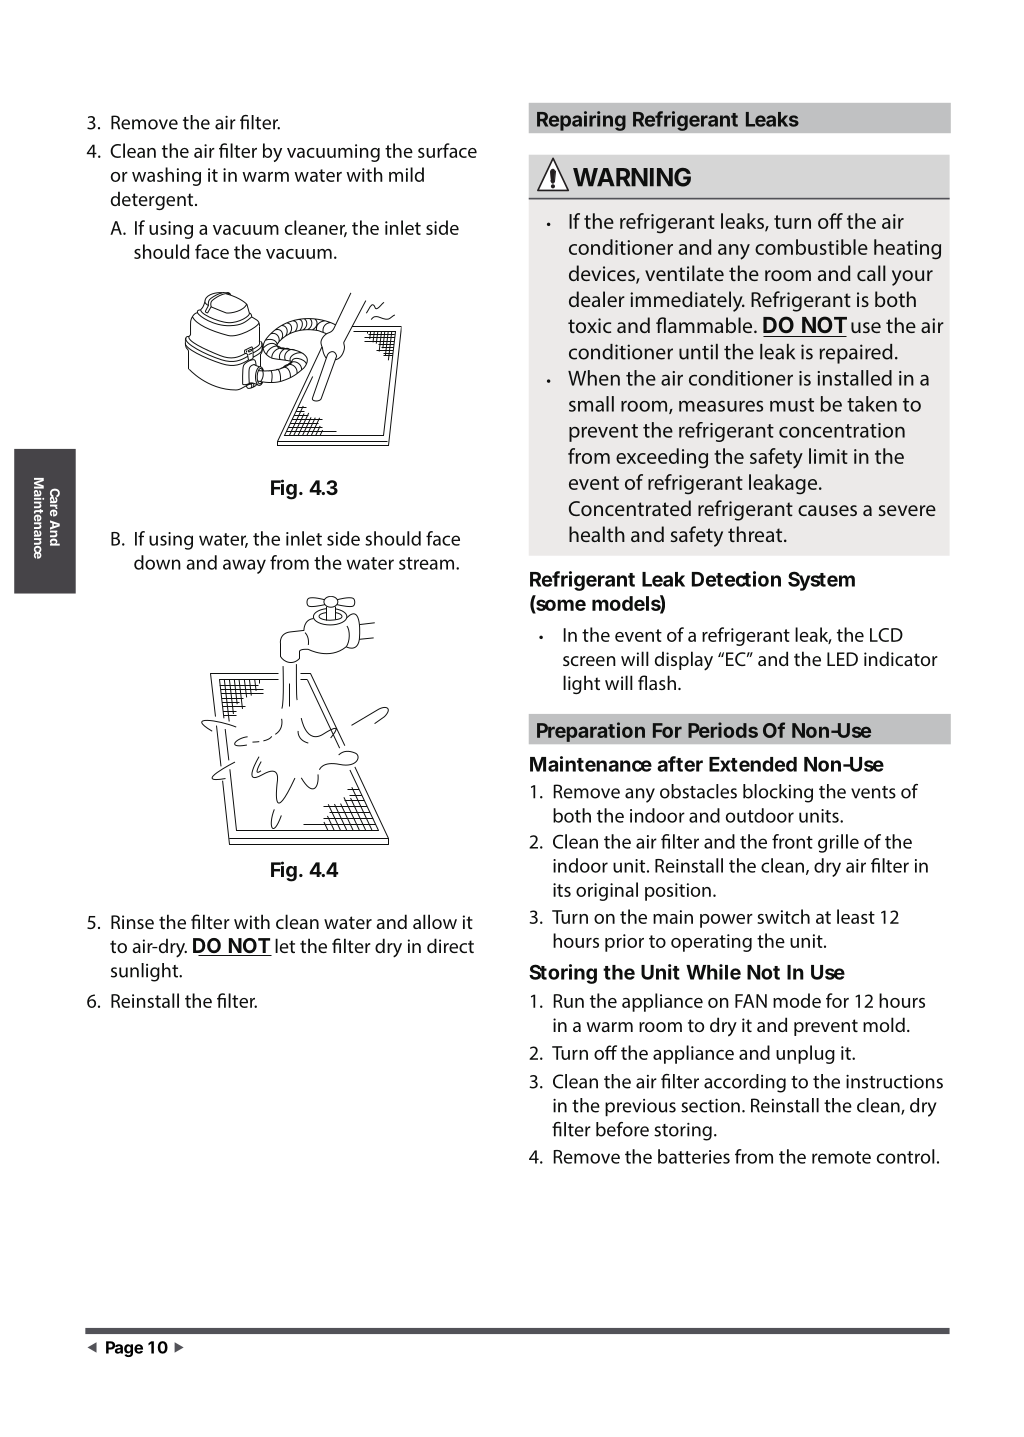 This image has height=1437, width=1024. I want to click on indicator, so click(901, 658).
